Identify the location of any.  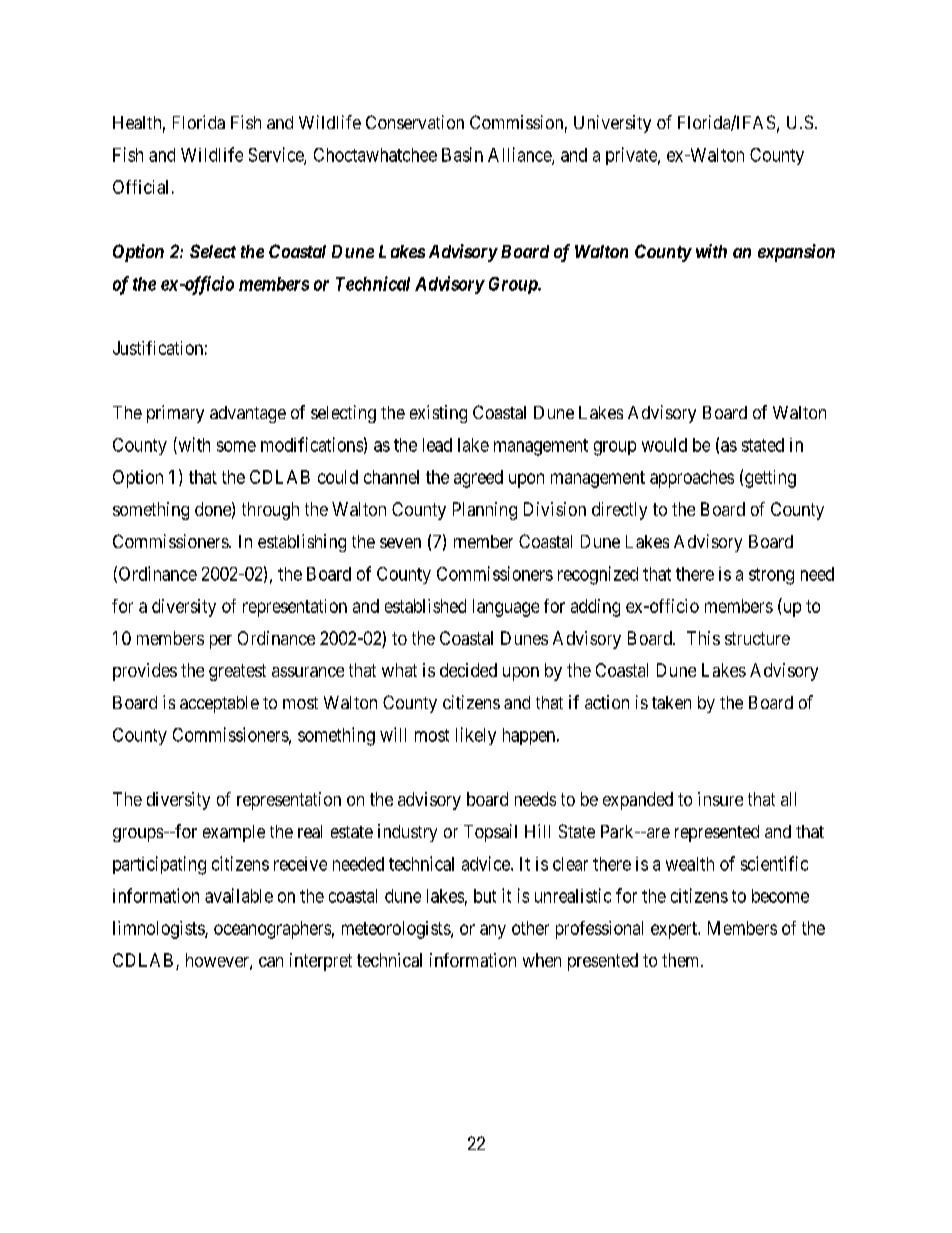
(493, 931).
